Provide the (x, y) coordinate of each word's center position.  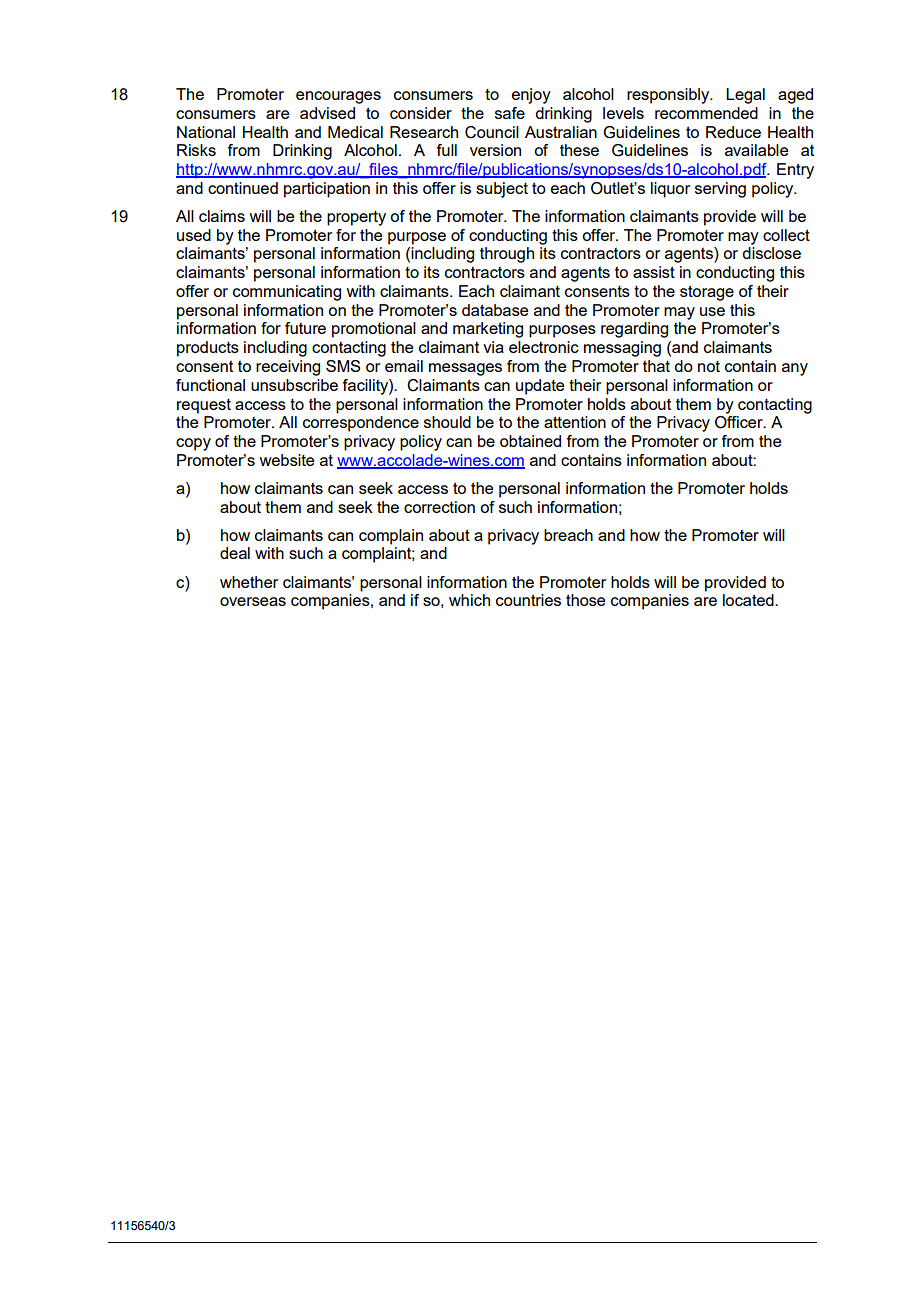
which (469, 600)
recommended (706, 113)
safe (510, 113)
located (749, 600)
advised (327, 113)
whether (249, 582)
